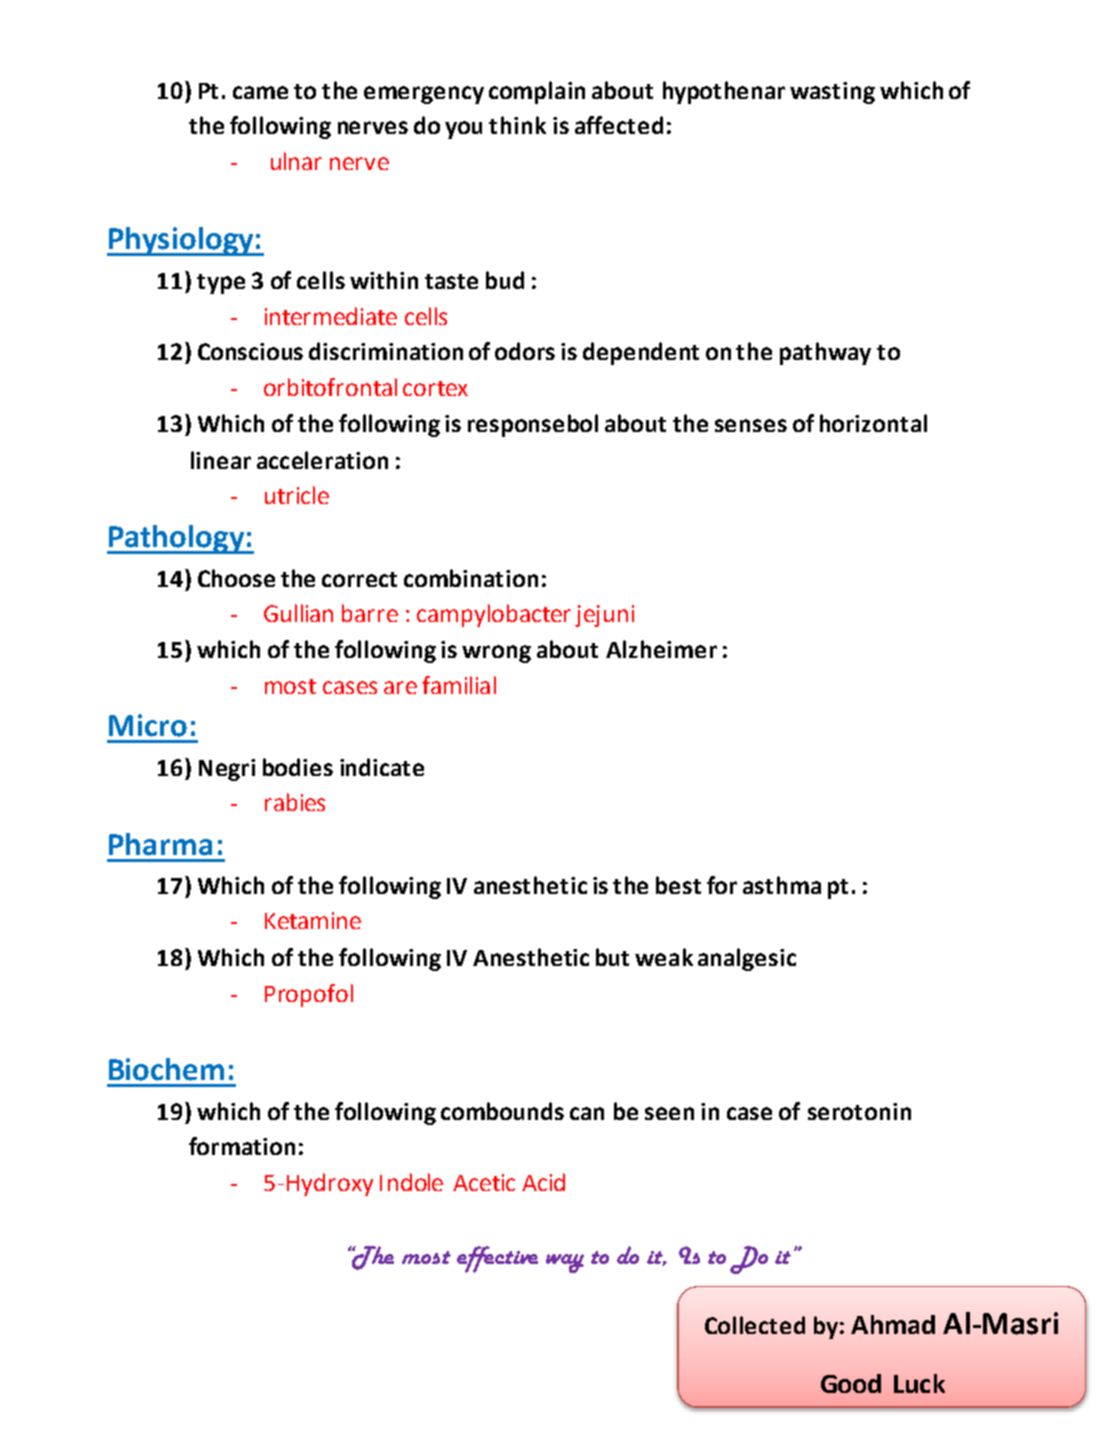  I want to click on wasting, so click(832, 93).
